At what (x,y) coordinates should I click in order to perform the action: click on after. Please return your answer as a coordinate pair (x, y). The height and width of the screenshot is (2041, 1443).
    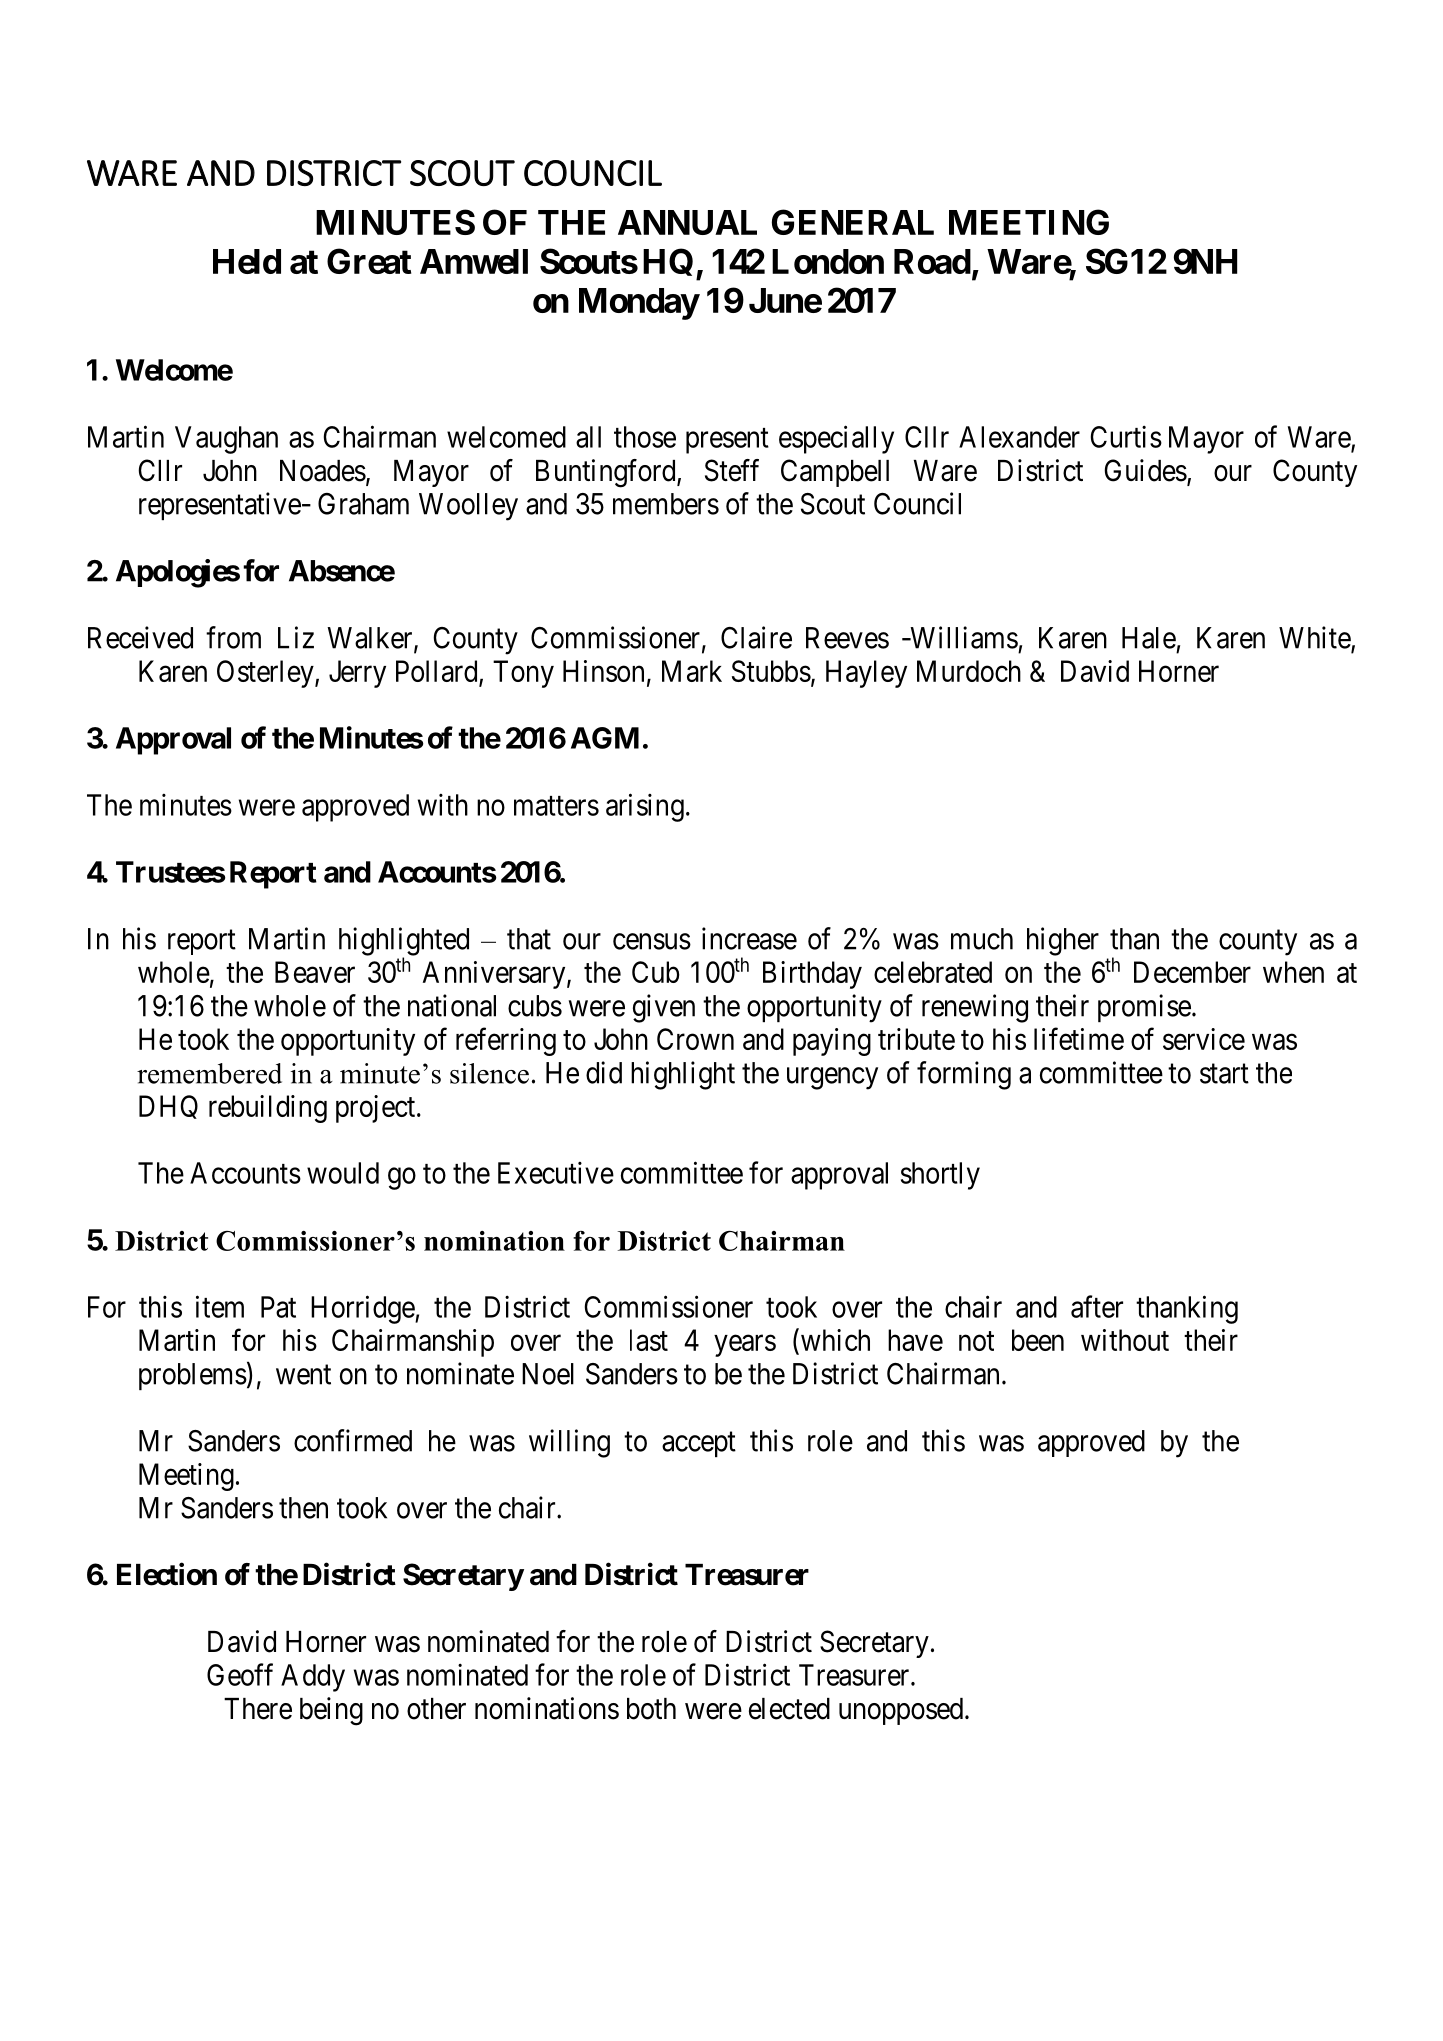
    Looking at the image, I should click on (1097, 1306).
